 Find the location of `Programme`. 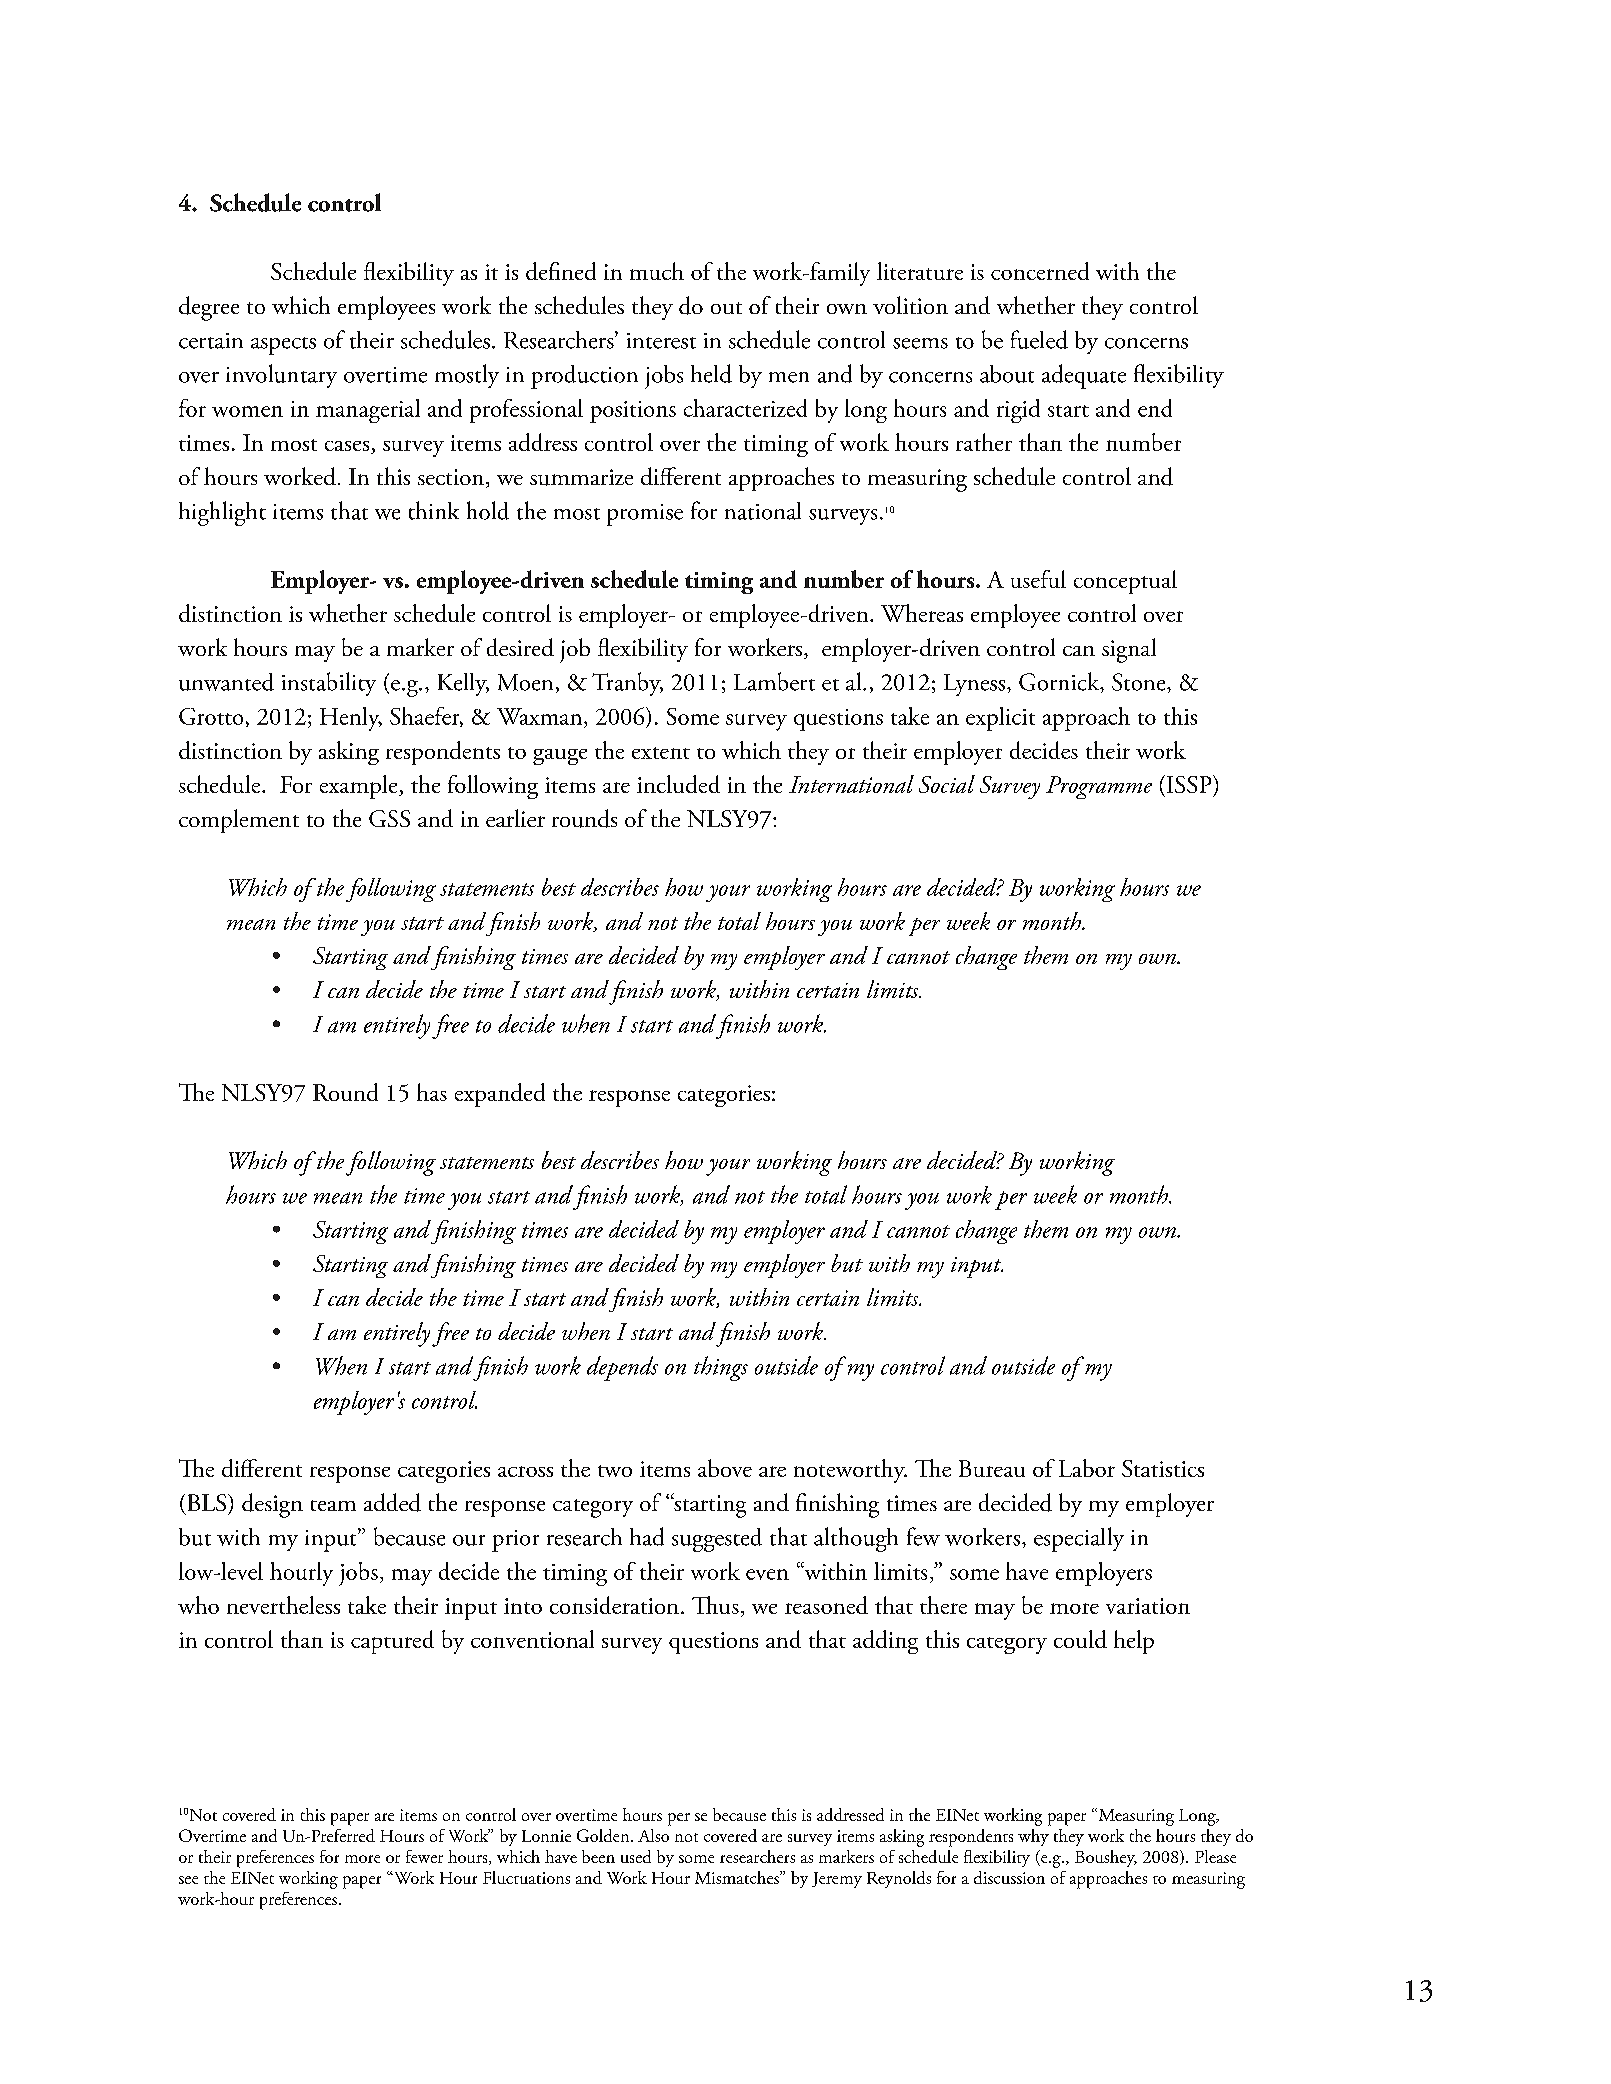

Programme is located at coordinates (1099, 787).
